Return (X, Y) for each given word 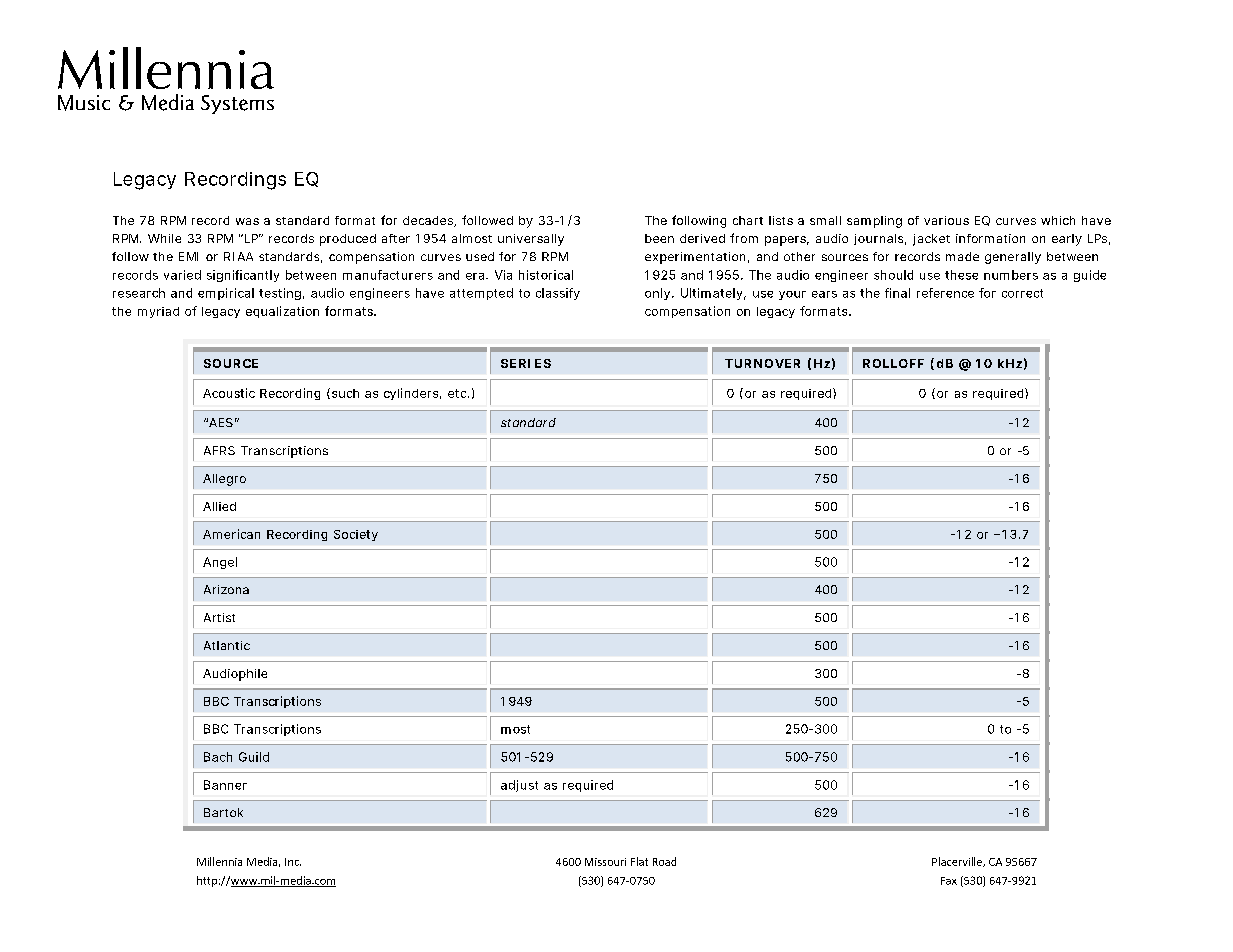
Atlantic (227, 645)
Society (356, 535)
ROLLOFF (893, 363)
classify (558, 294)
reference (945, 293)
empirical (226, 294)
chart (748, 220)
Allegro (224, 480)
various (946, 220)
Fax (949, 881)
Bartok (223, 812)
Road (664, 861)
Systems (237, 104)
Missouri (605, 862)
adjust (519, 786)
